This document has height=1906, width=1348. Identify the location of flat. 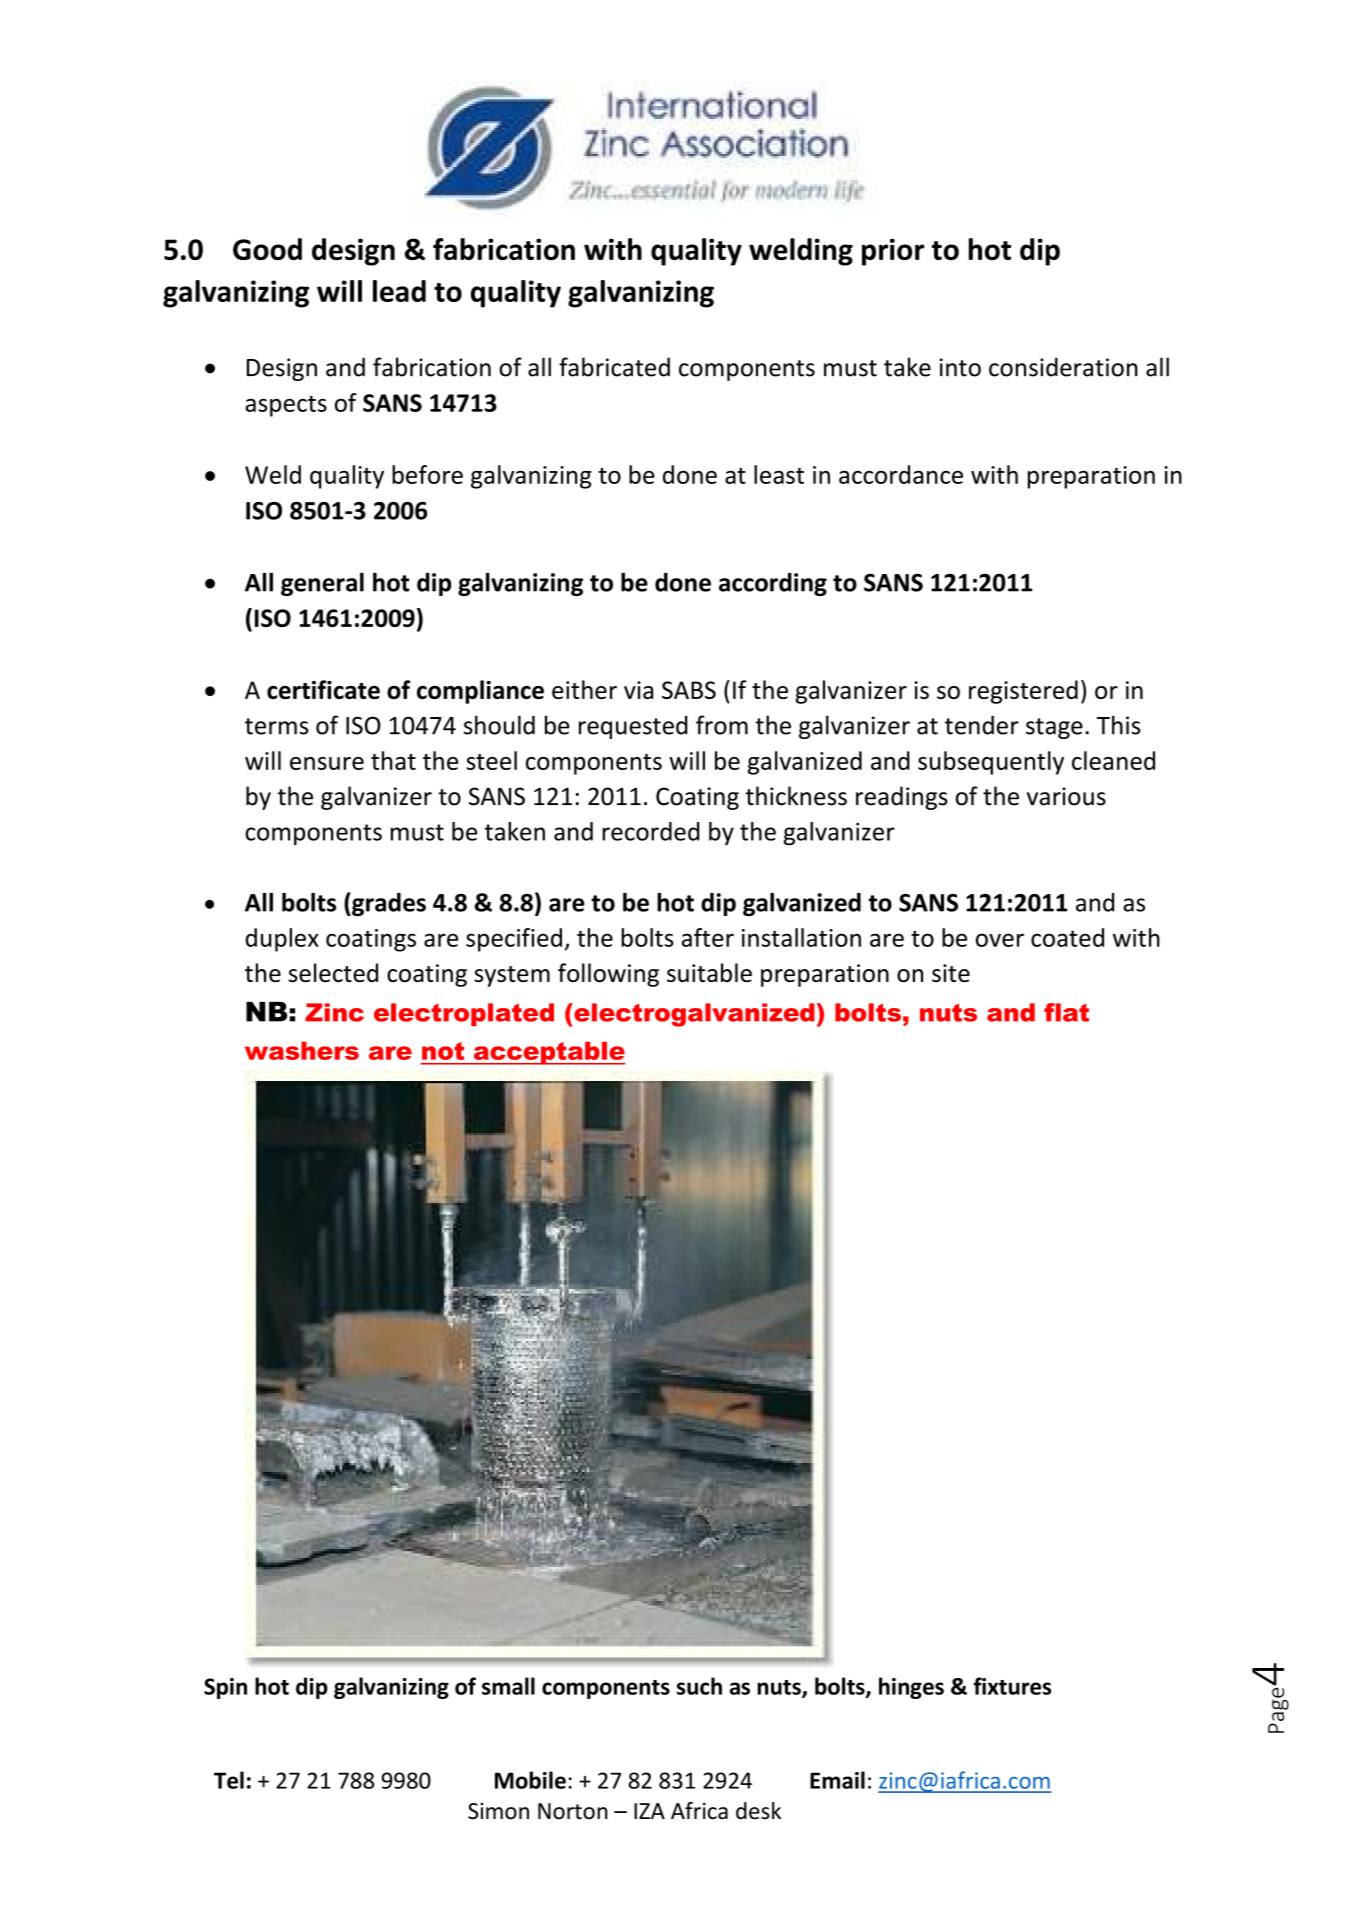
(1066, 1012).
